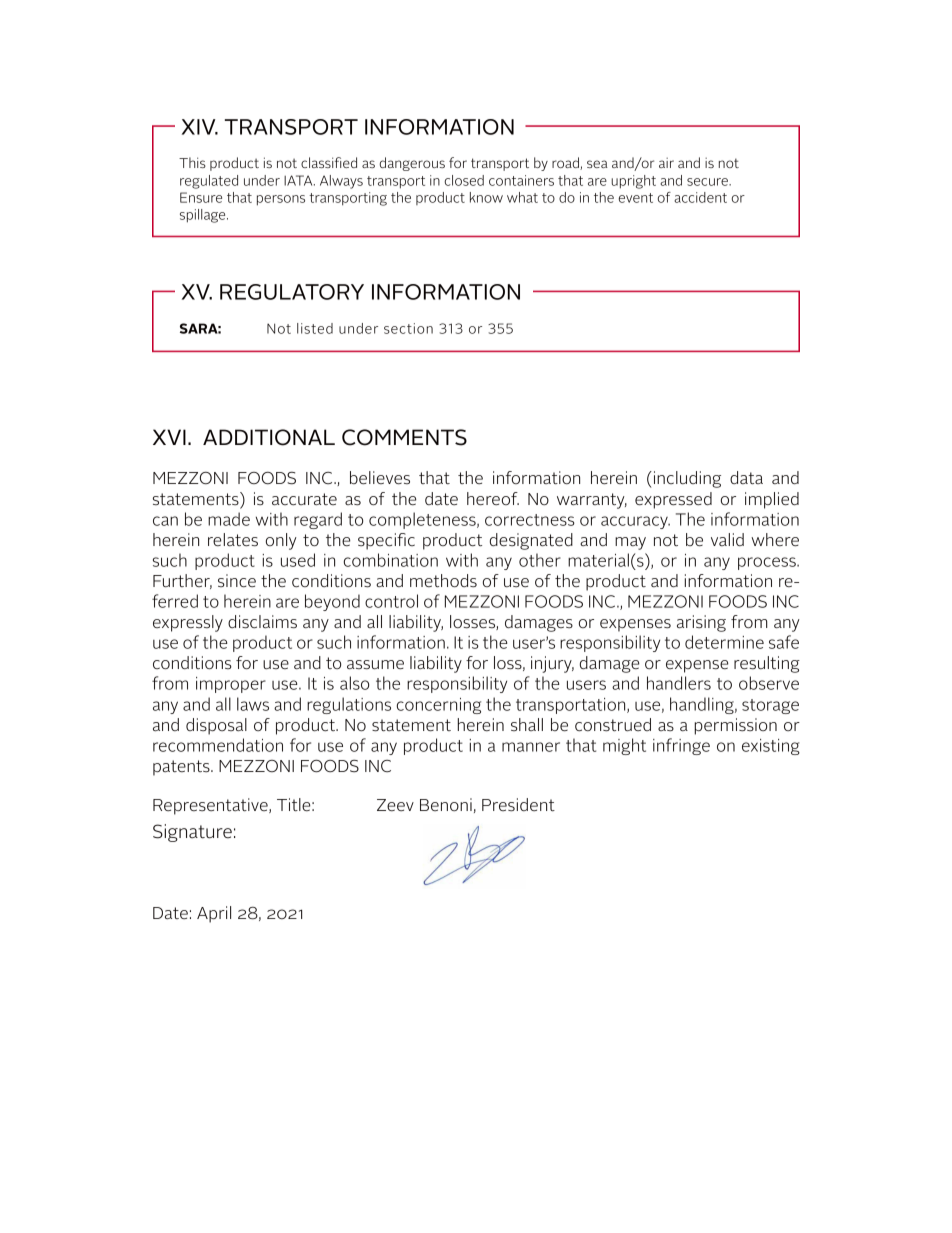 The height and width of the screenshot is (1233, 952). Describe the element at coordinates (552, 664) in the screenshot. I see `injury` at that location.
